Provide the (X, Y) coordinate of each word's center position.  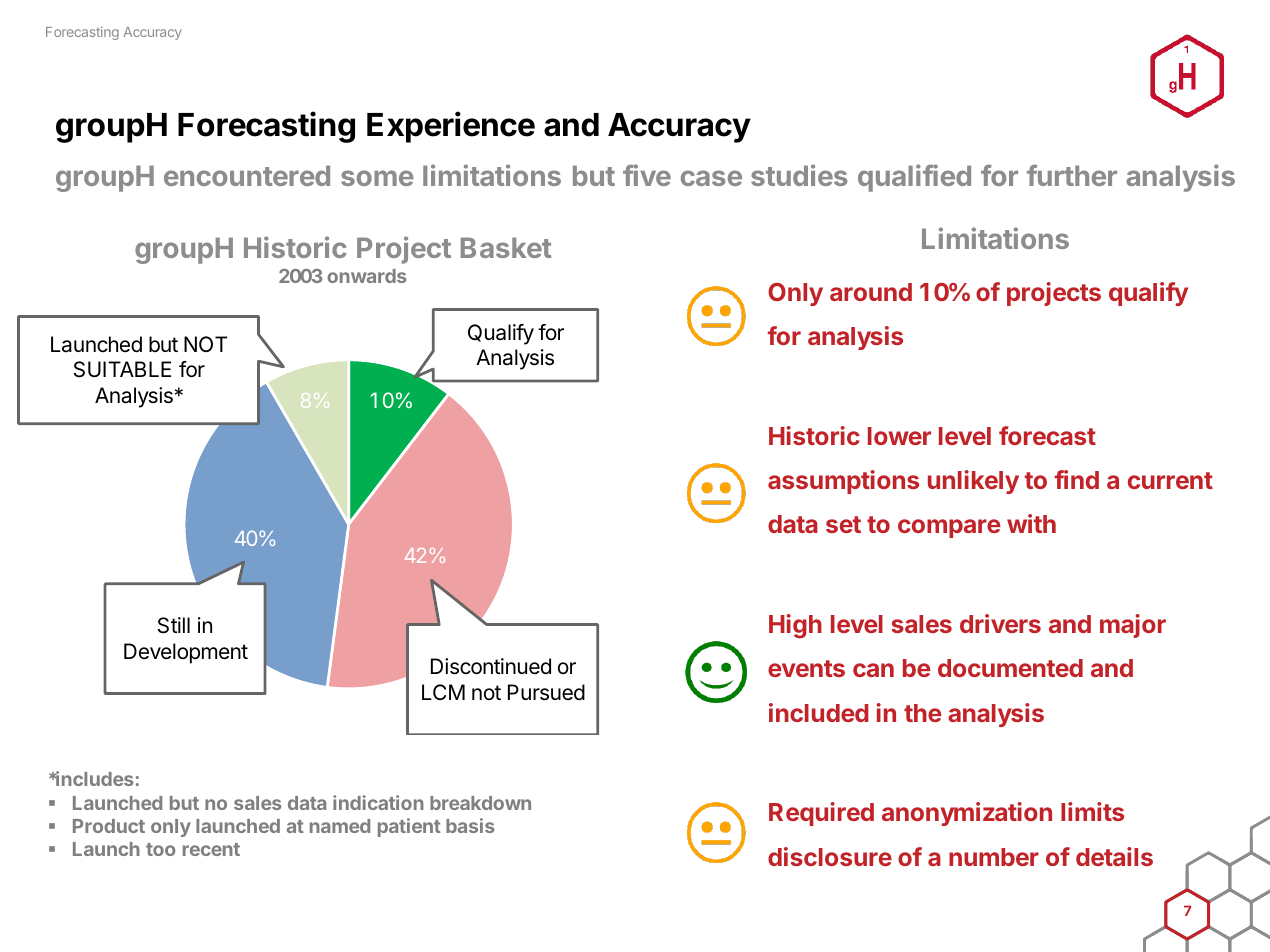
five (647, 175)
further (1072, 175)
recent (211, 849)
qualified (914, 178)
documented (1010, 668)
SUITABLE (122, 369)
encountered (247, 175)
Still (174, 625)
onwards (367, 276)
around (871, 292)
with (1031, 523)
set (843, 524)
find (1077, 479)
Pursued (546, 692)
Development (186, 653)
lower (899, 436)
